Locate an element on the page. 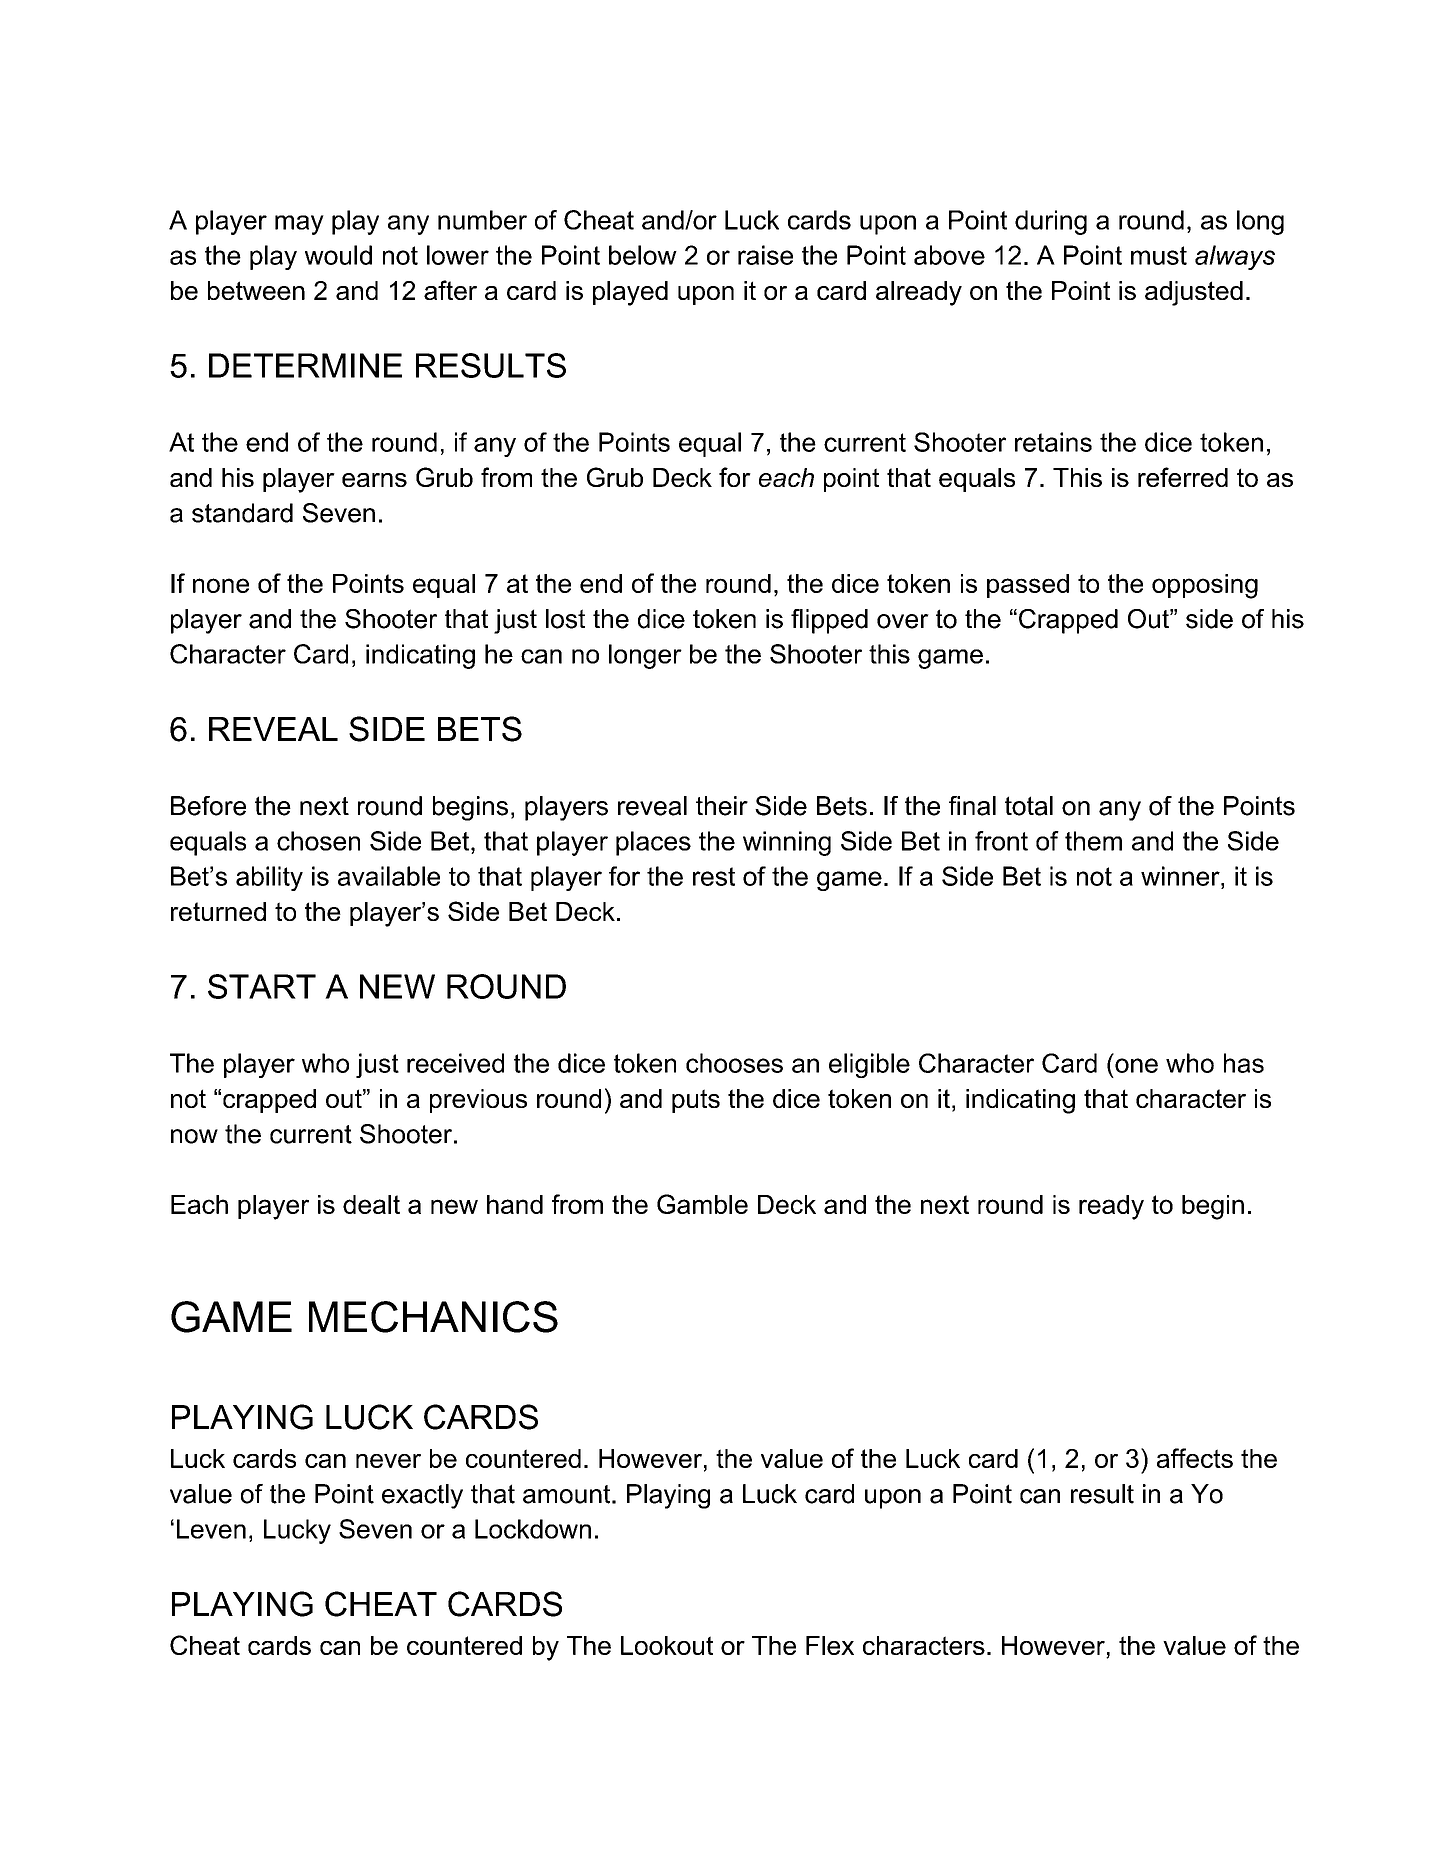  Before is located at coordinates (208, 806).
